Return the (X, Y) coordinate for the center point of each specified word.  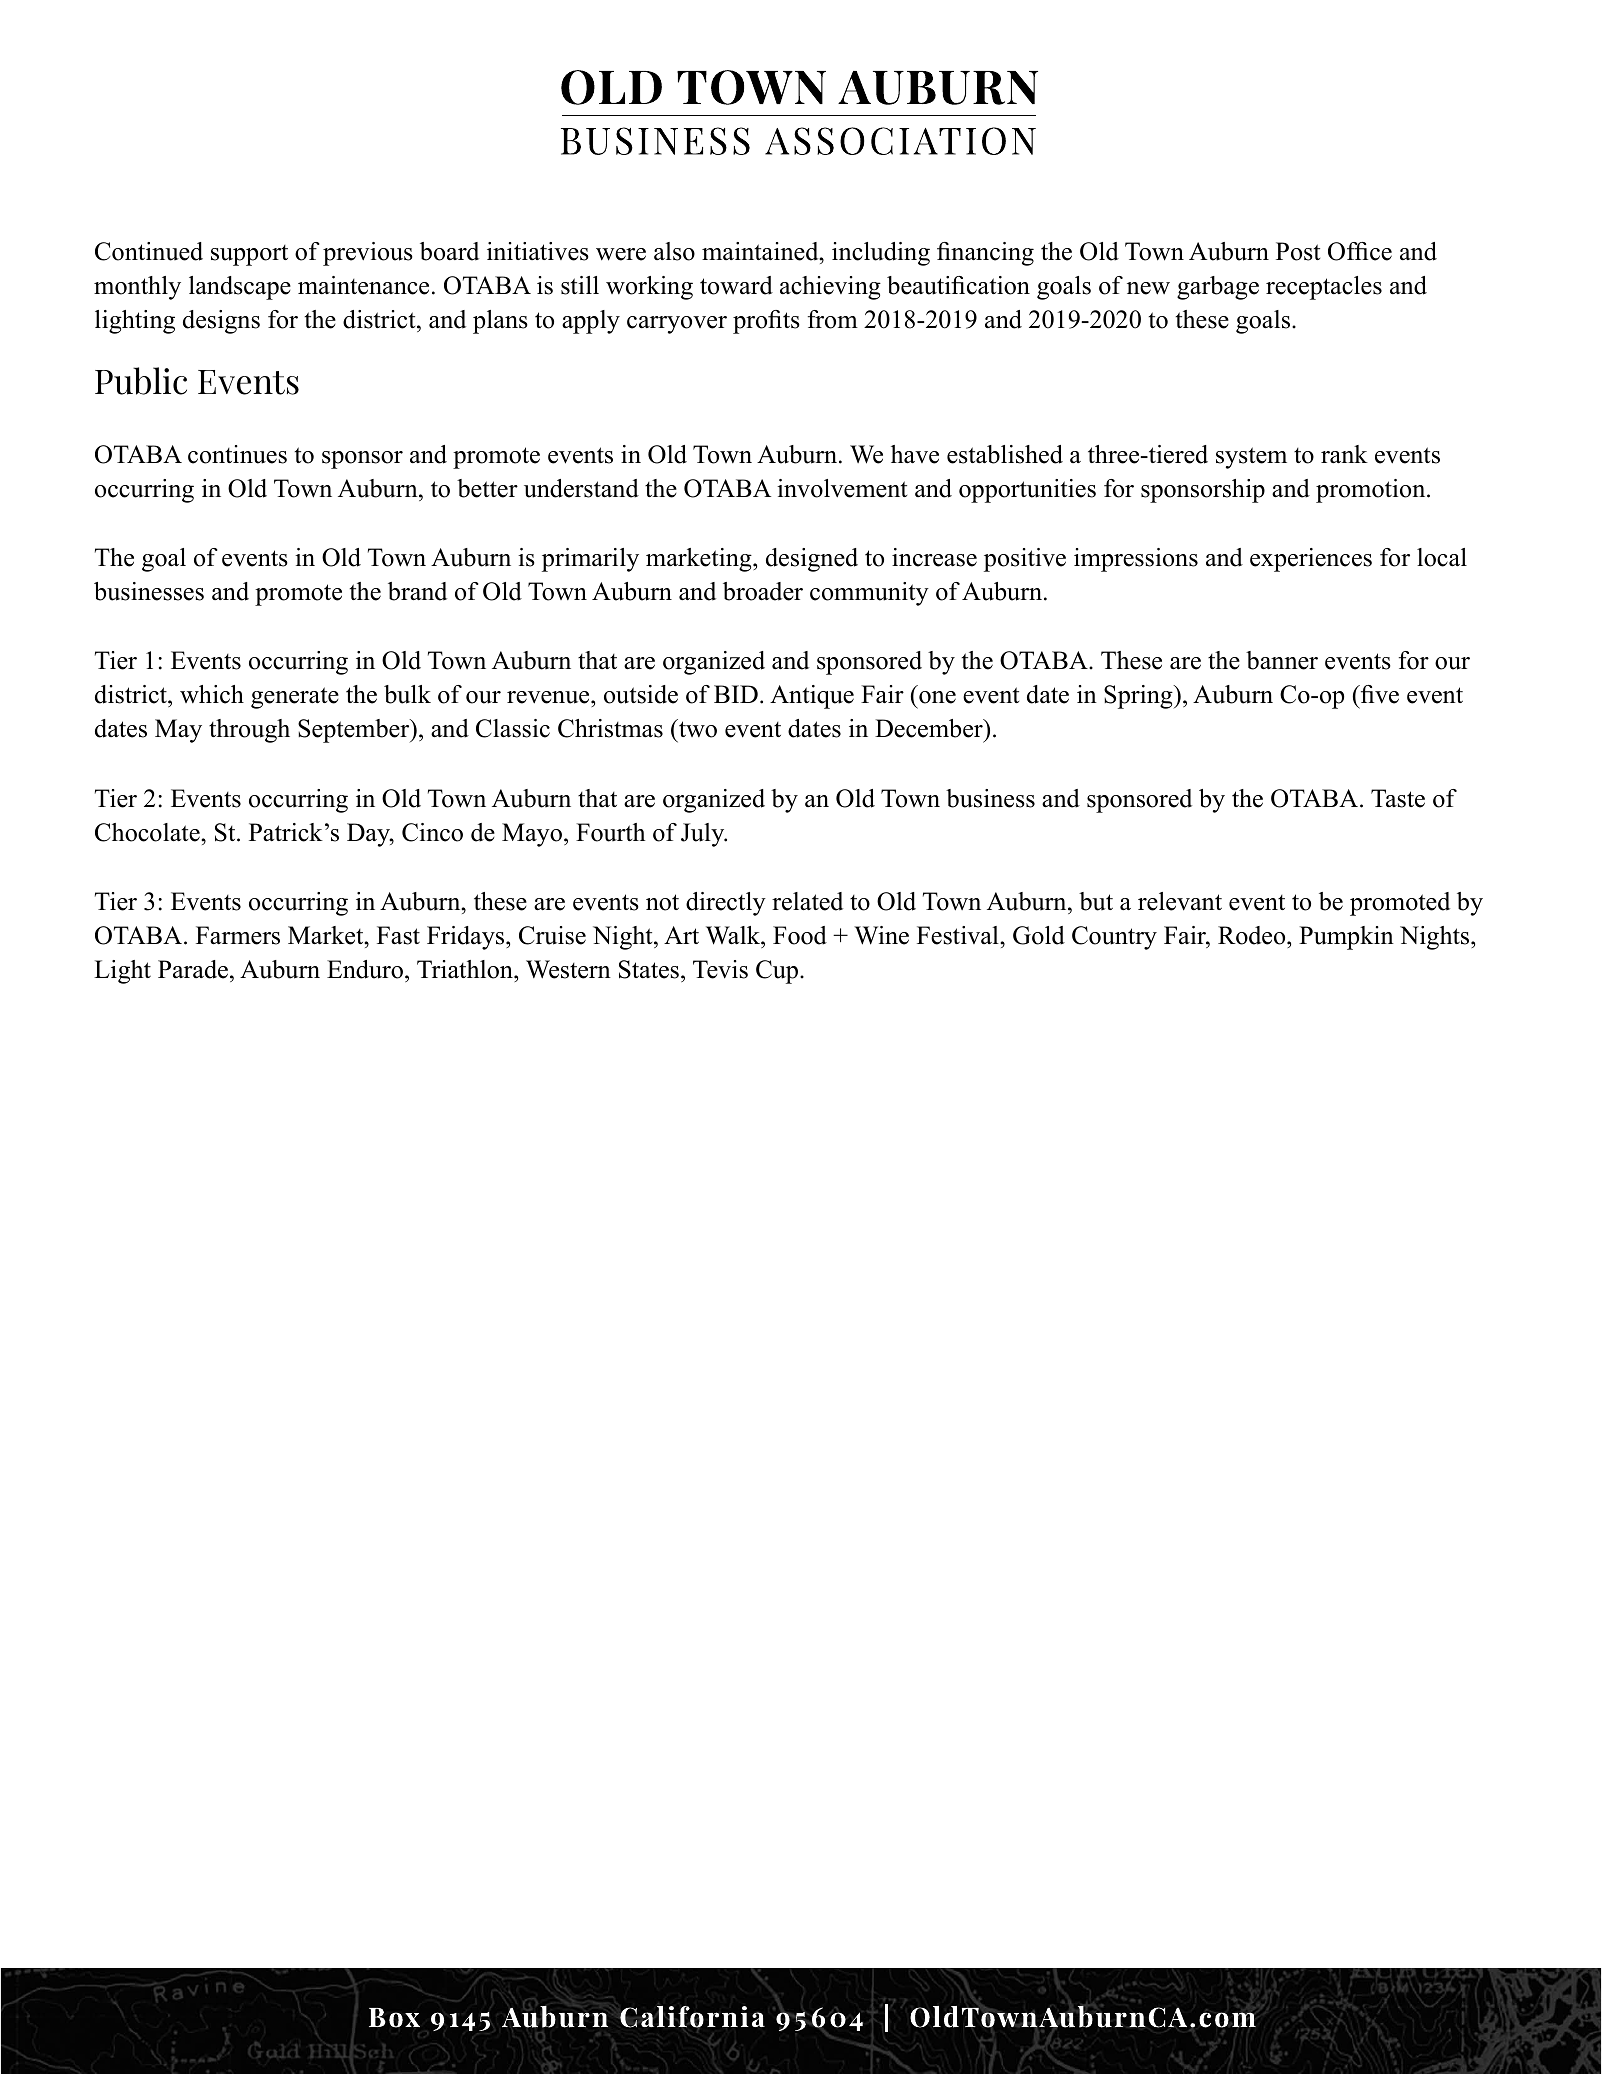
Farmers (238, 935)
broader (763, 591)
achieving (830, 288)
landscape (240, 288)
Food (800, 935)
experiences (1311, 560)
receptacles (1324, 288)
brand (417, 591)
